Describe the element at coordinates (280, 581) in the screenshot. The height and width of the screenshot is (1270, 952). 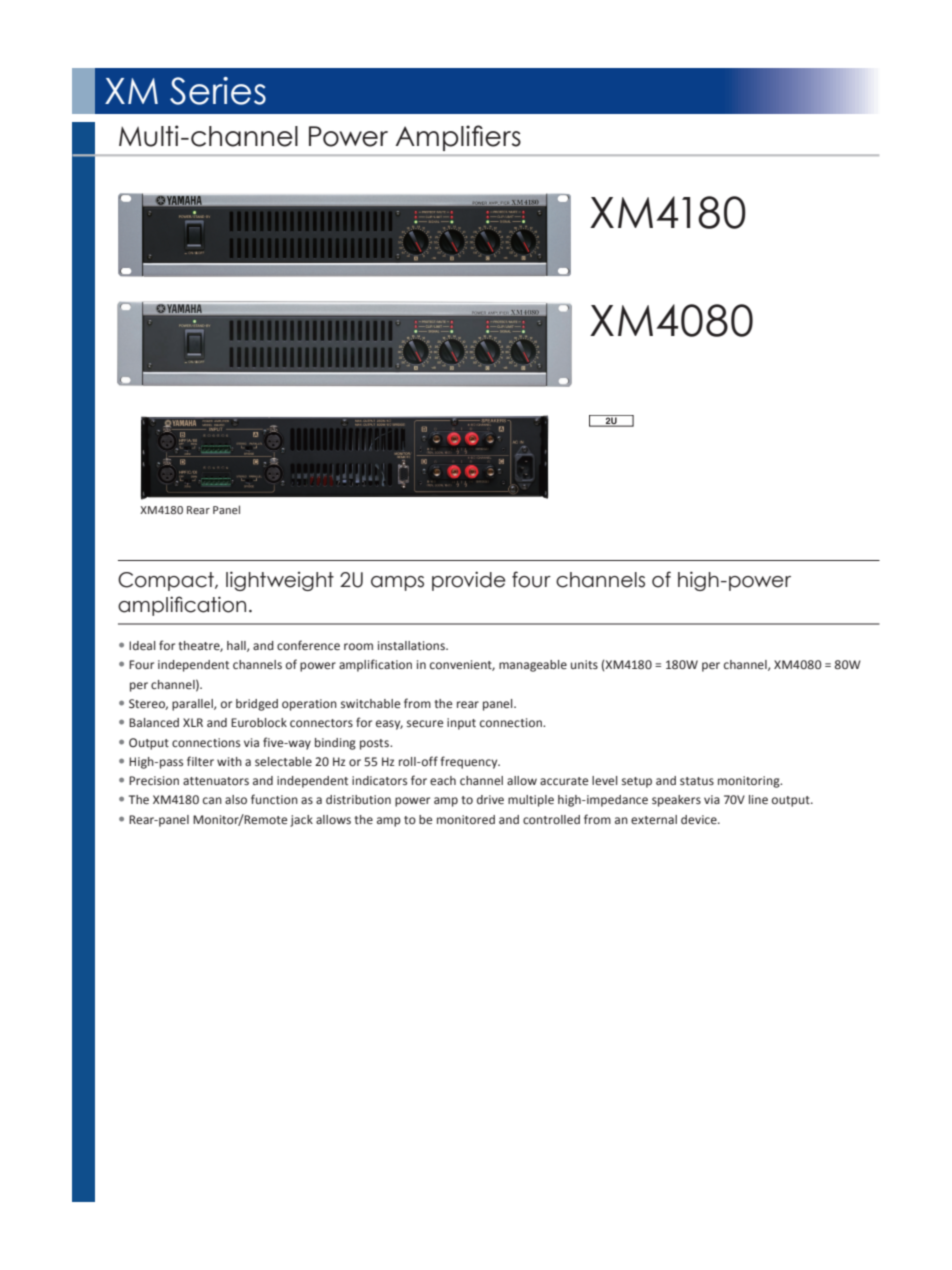
I see `lightweight` at that location.
